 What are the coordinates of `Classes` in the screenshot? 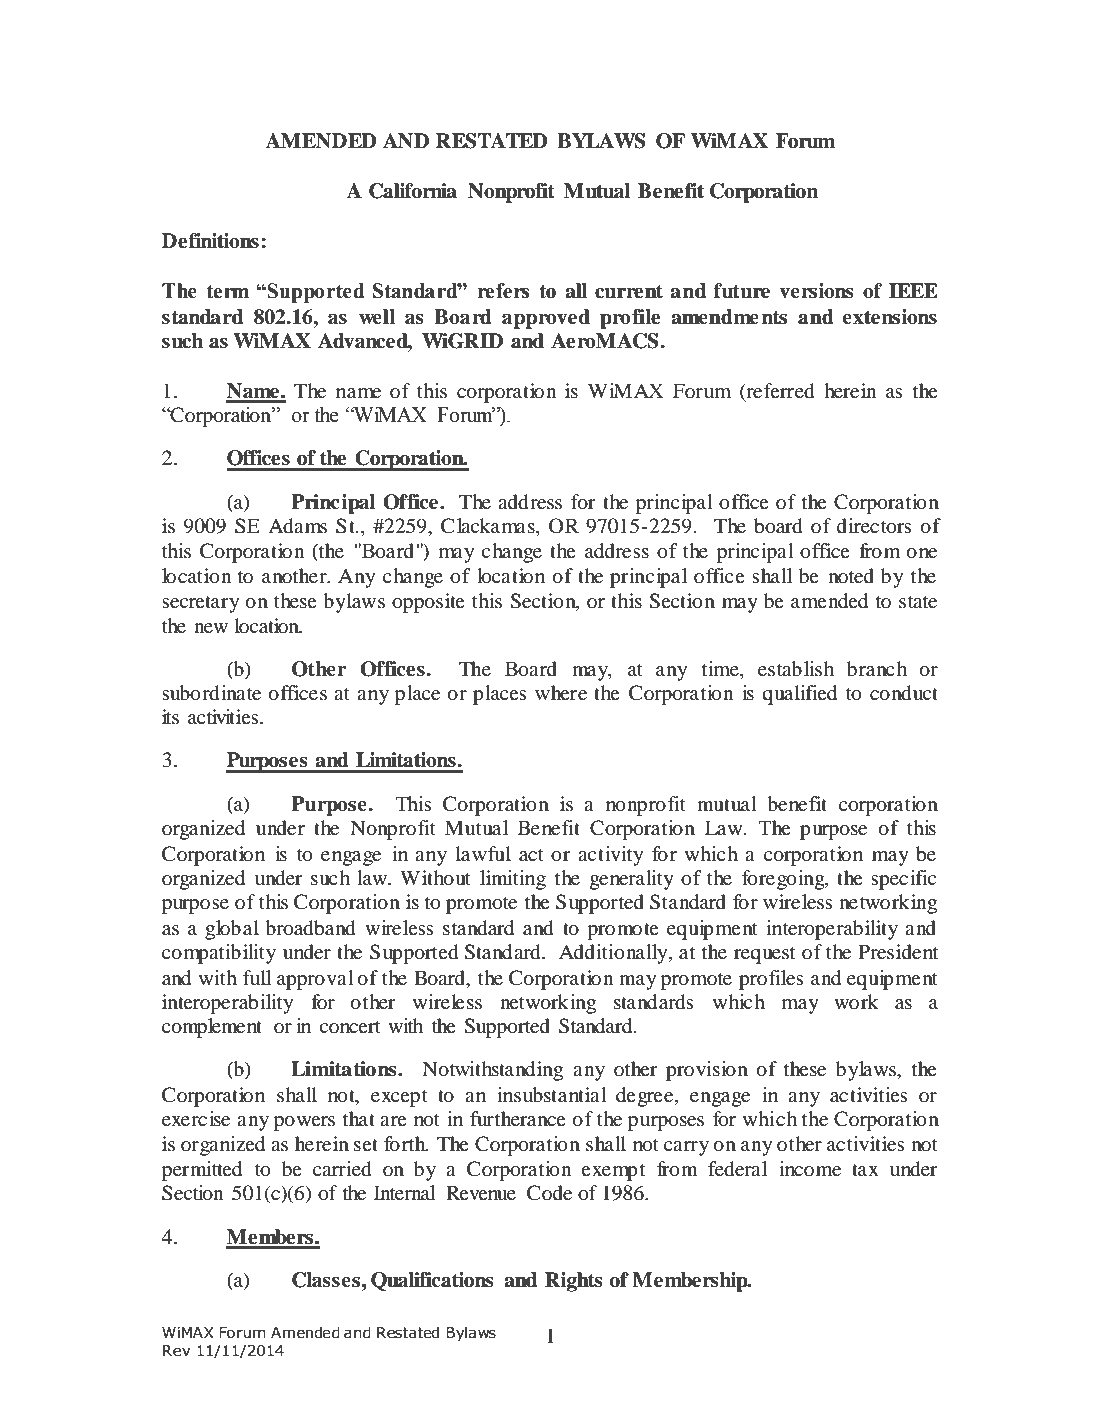 It's located at (326, 1280).
